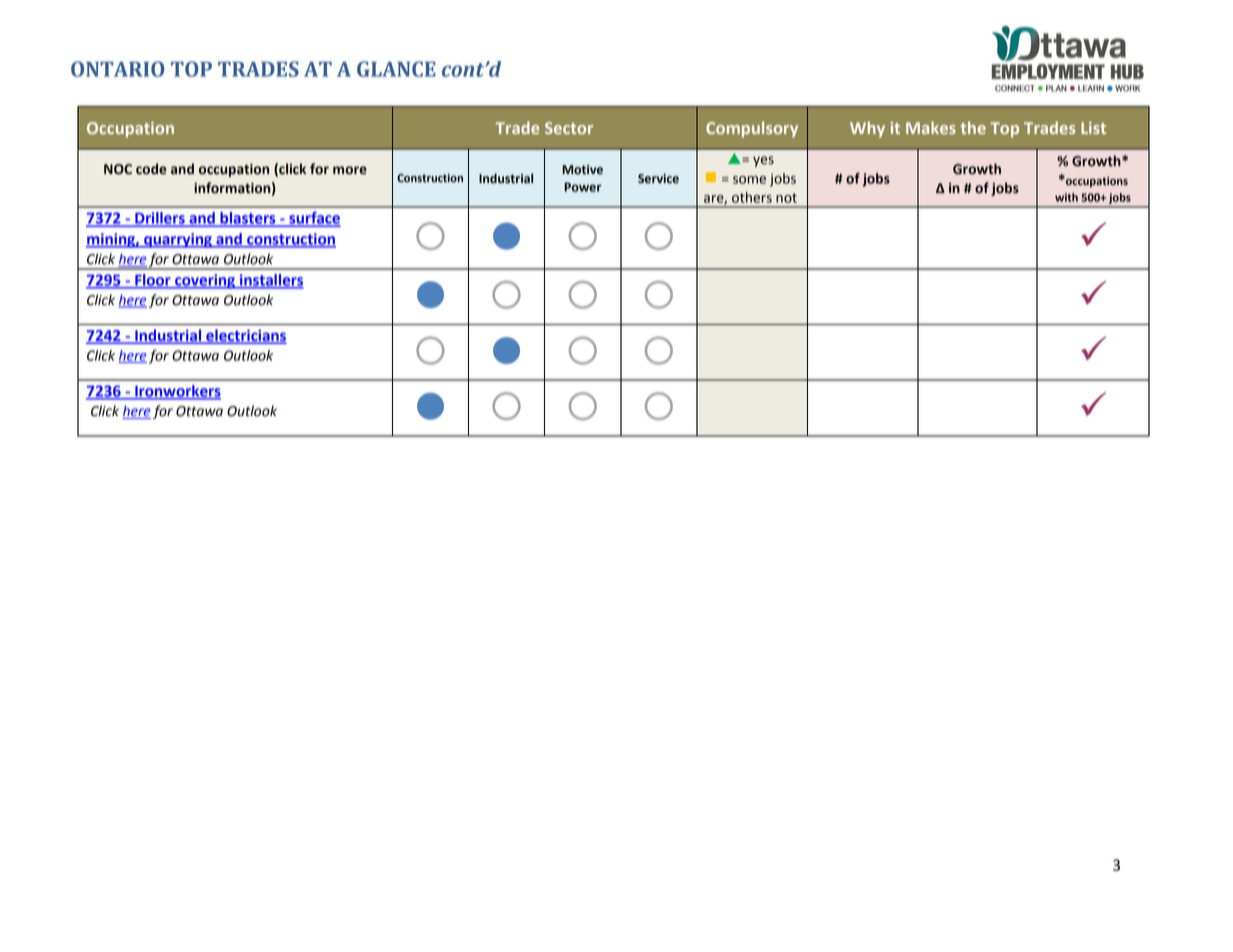  What do you see at coordinates (1066, 197) in the image?
I see `with` at bounding box center [1066, 197].
